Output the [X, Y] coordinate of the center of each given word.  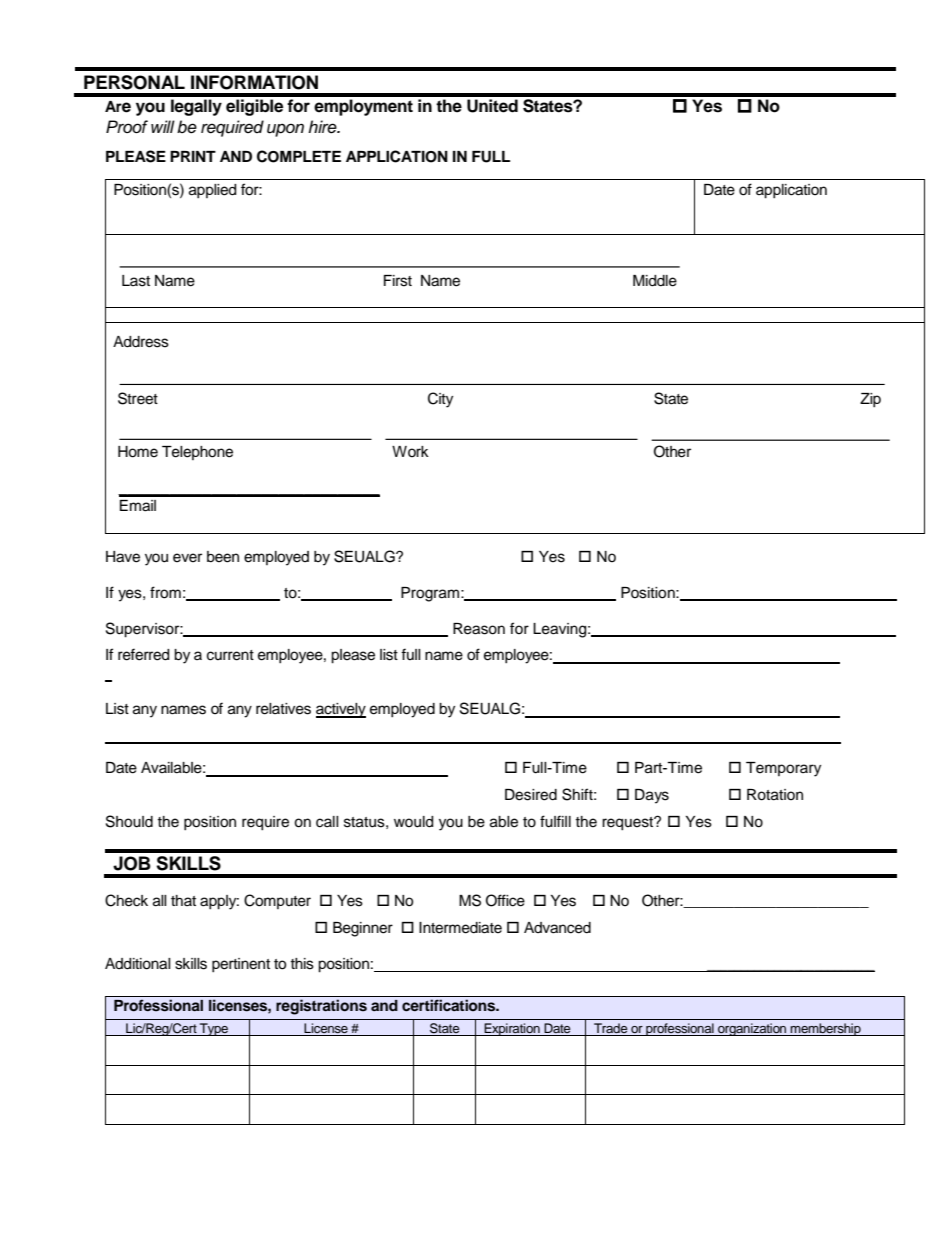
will [163, 126]
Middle [655, 281]
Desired [531, 795]
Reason [479, 629]
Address [141, 342]
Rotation [775, 795]
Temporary [783, 769]
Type [214, 1029]
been [223, 557]
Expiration [512, 1029]
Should [129, 821]
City [440, 400]
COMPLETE [299, 156]
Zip [870, 400]
